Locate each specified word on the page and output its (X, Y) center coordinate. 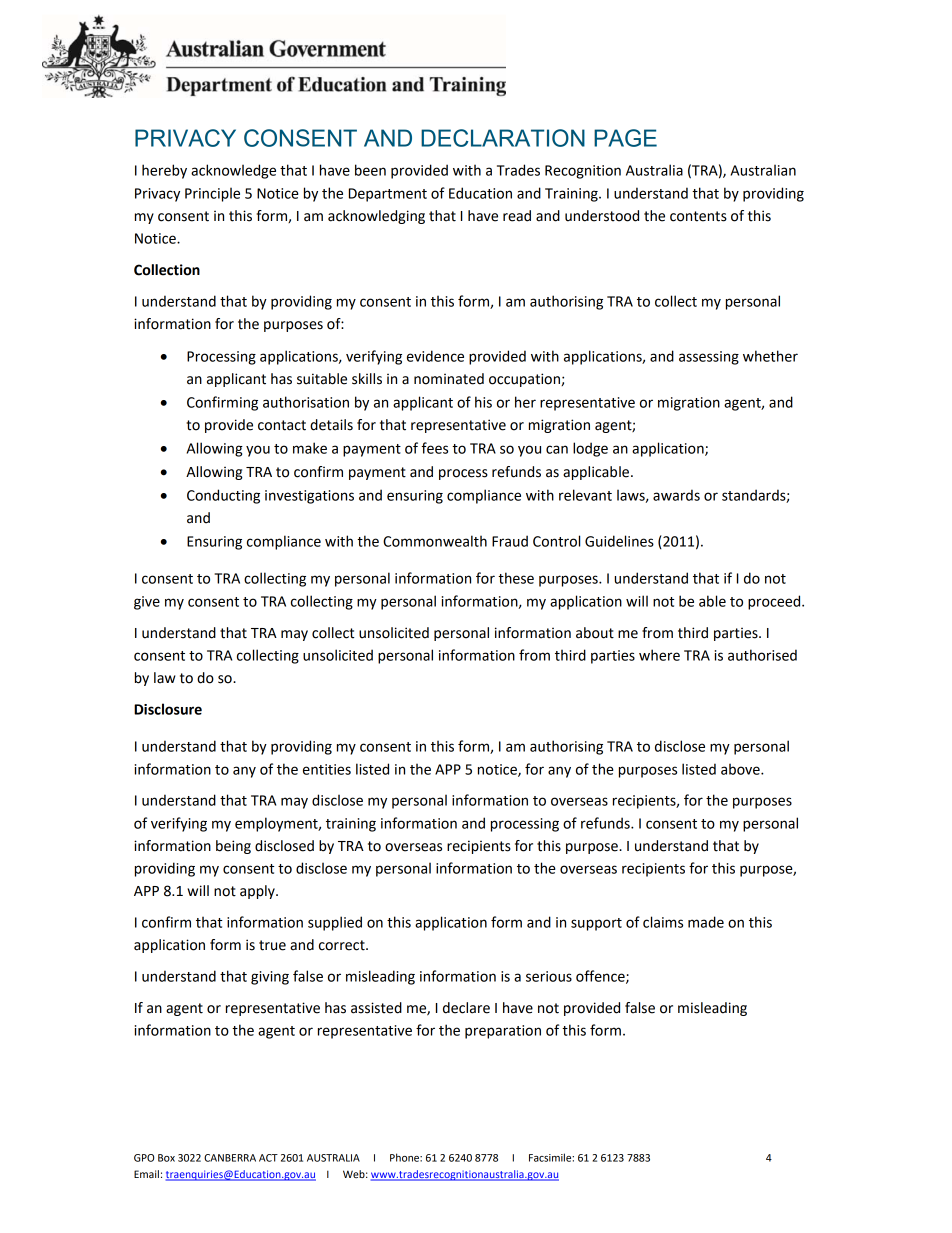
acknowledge (233, 171)
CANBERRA (230, 1158)
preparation (503, 1032)
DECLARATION (503, 138)
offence (601, 977)
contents (698, 216)
